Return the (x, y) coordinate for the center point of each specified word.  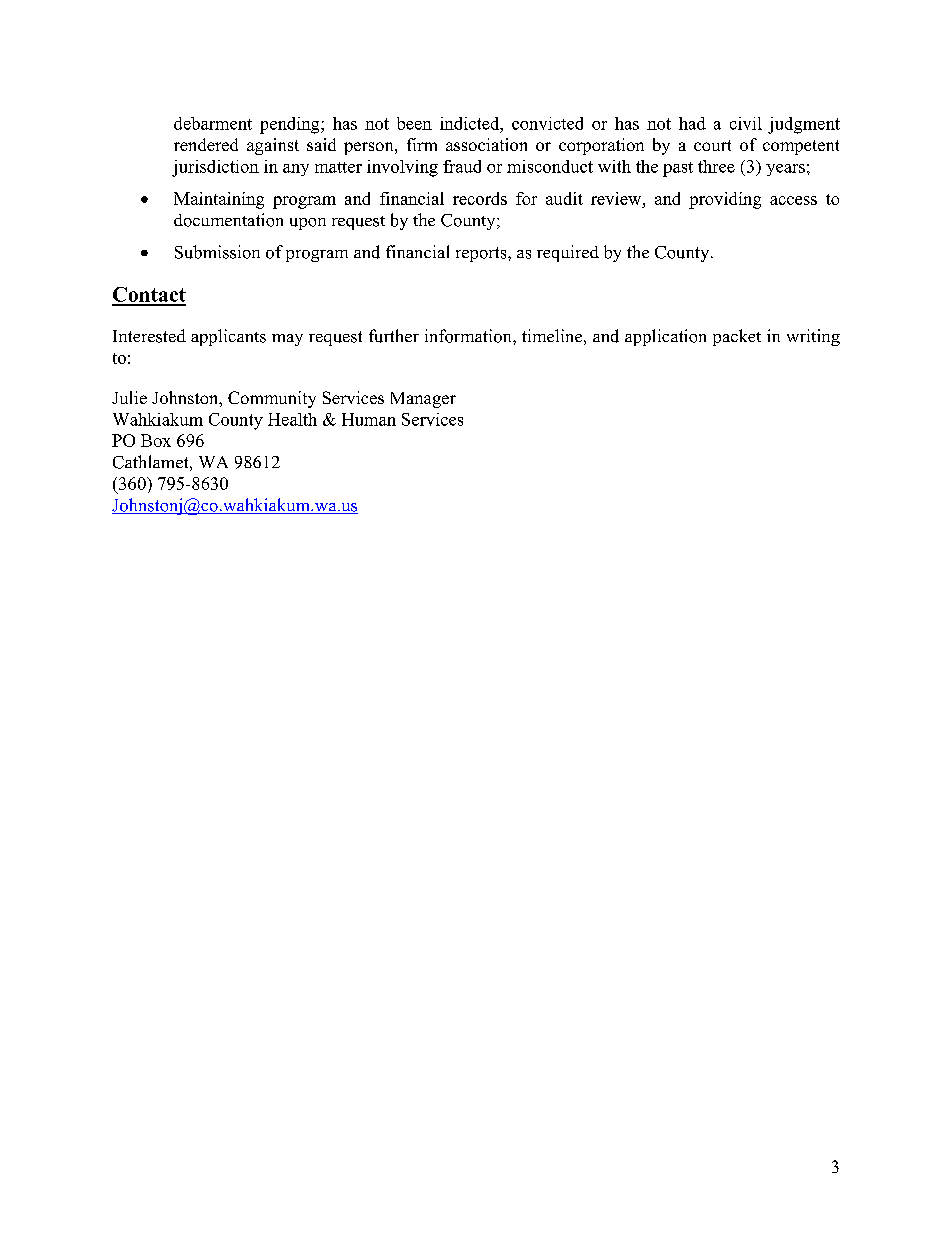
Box (156, 440)
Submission (217, 252)
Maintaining (219, 200)
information (469, 336)
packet (737, 337)
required (568, 253)
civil (746, 123)
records (480, 198)
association (486, 144)
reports (482, 254)
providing (725, 200)
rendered (206, 144)
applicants (228, 337)
